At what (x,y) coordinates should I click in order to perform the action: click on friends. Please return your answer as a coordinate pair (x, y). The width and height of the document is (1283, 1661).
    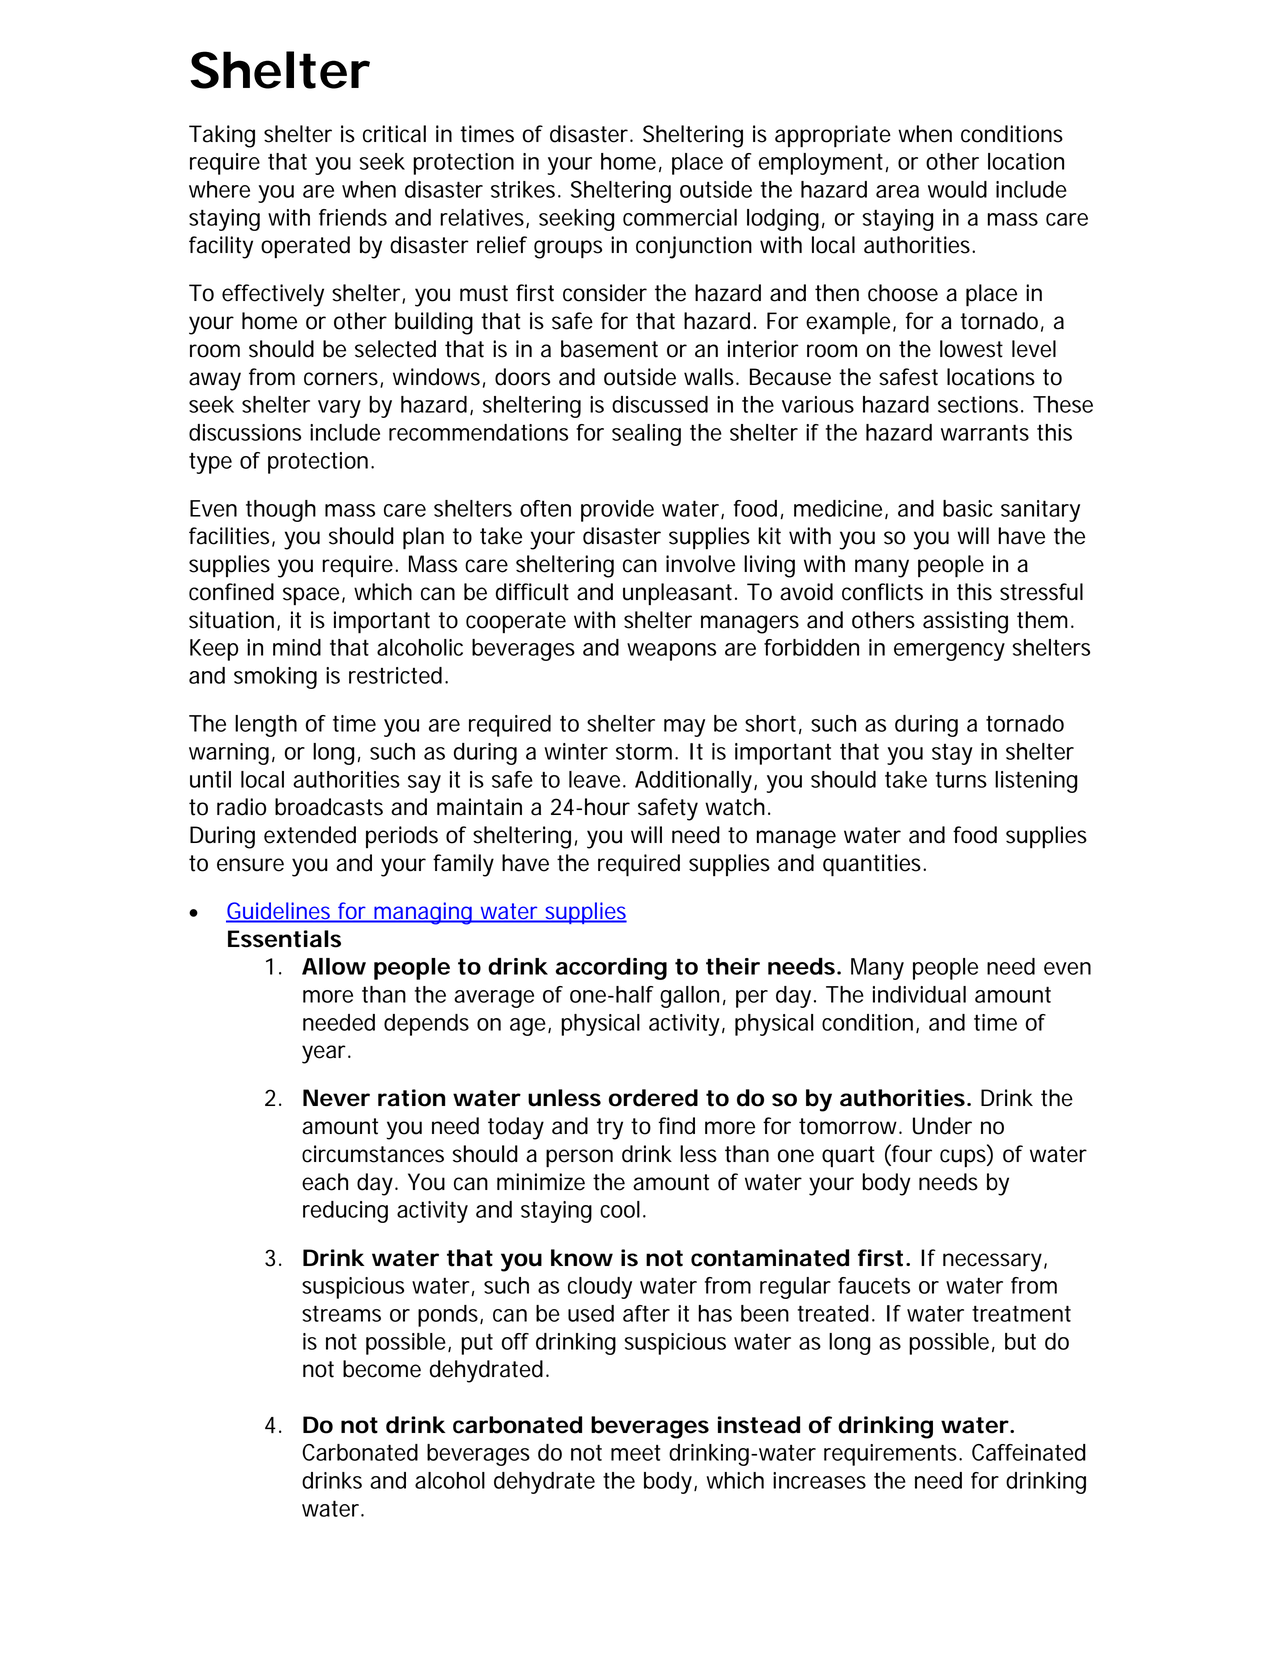
    Looking at the image, I should click on (353, 217).
